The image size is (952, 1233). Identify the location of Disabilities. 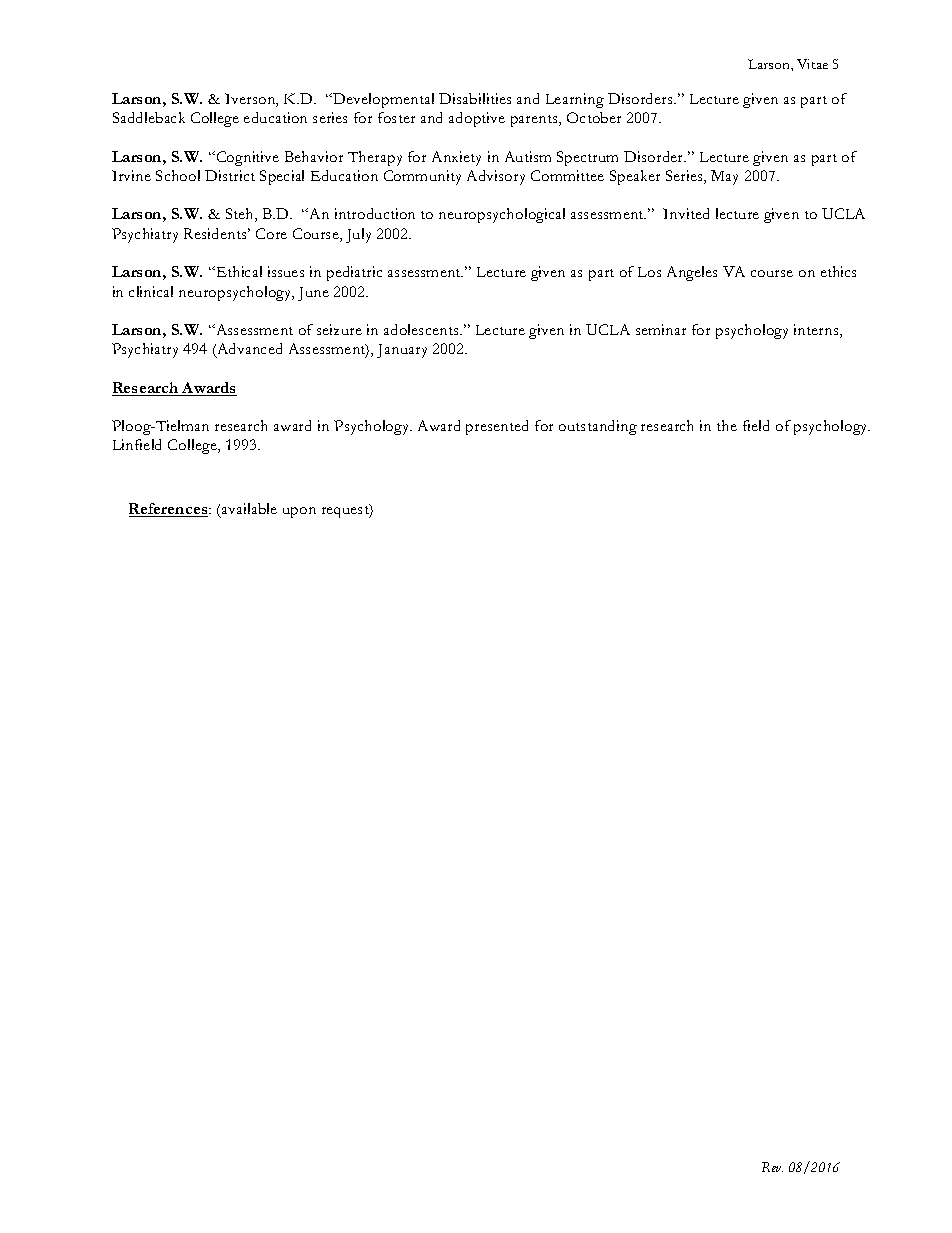
(475, 98).
